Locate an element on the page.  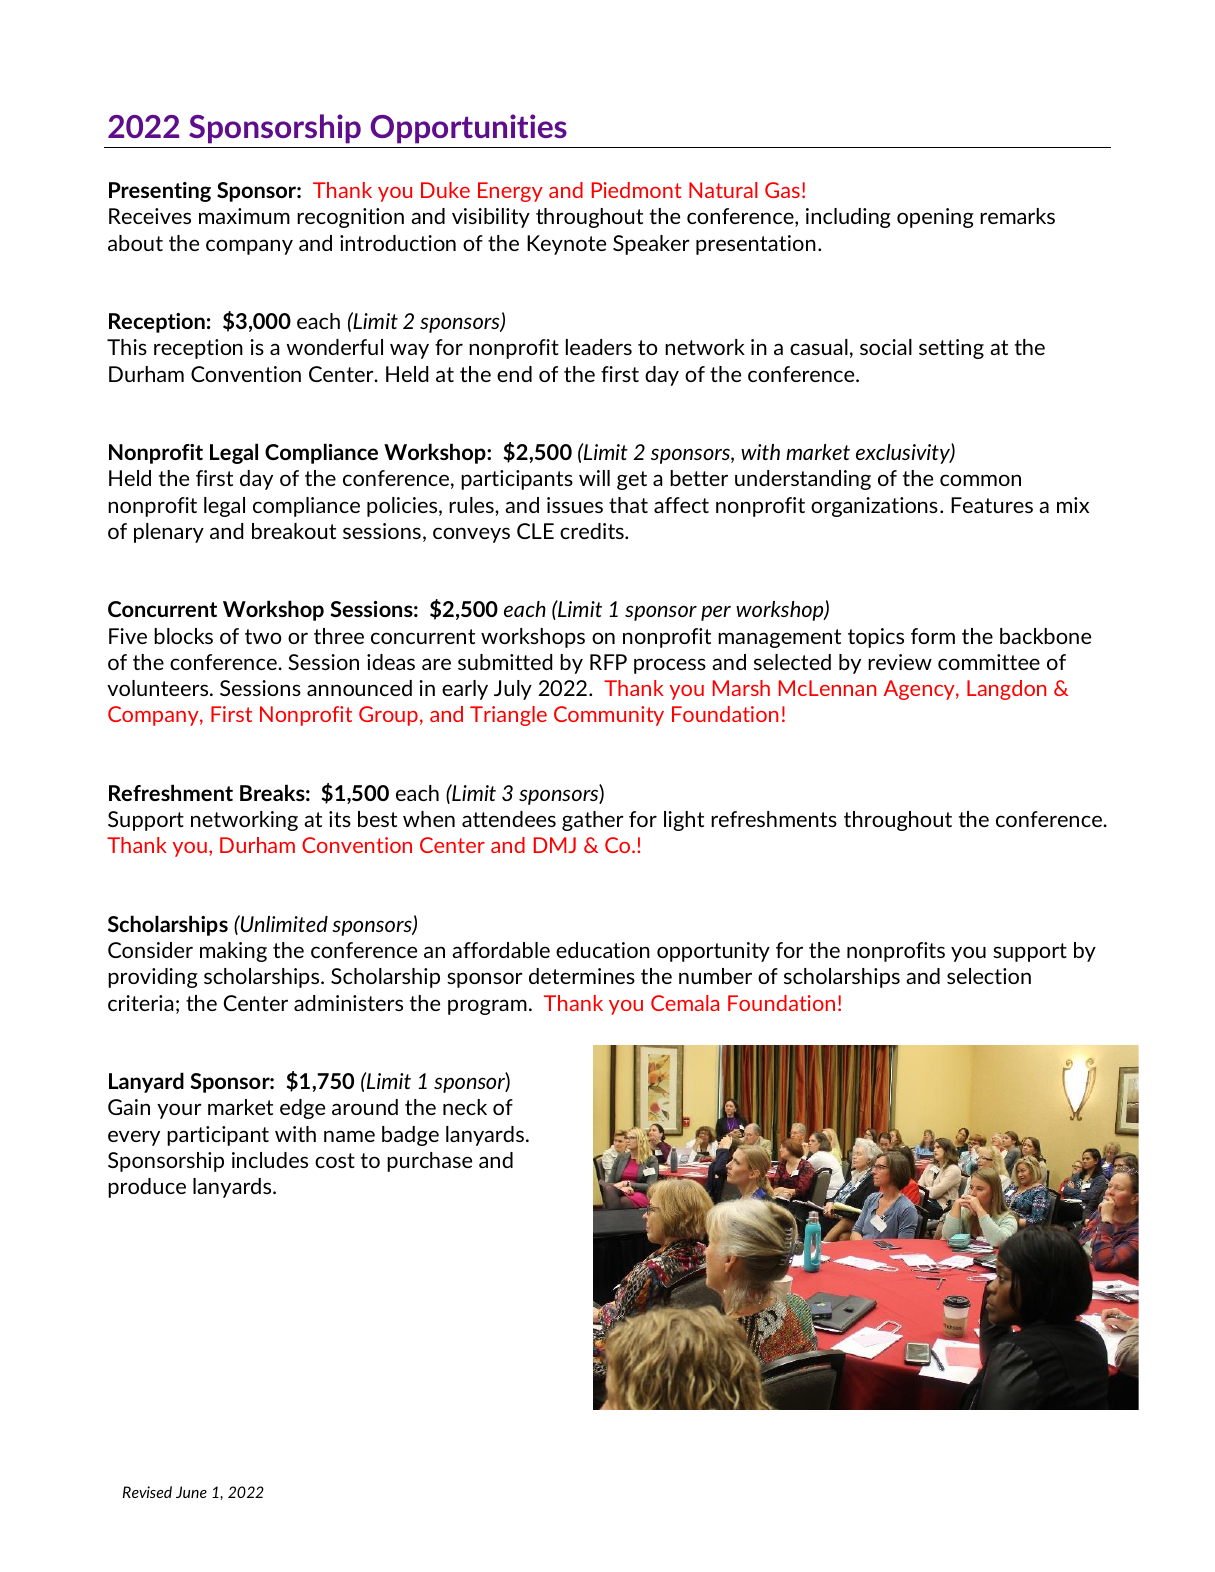
Langdon is located at coordinates (1006, 690).
